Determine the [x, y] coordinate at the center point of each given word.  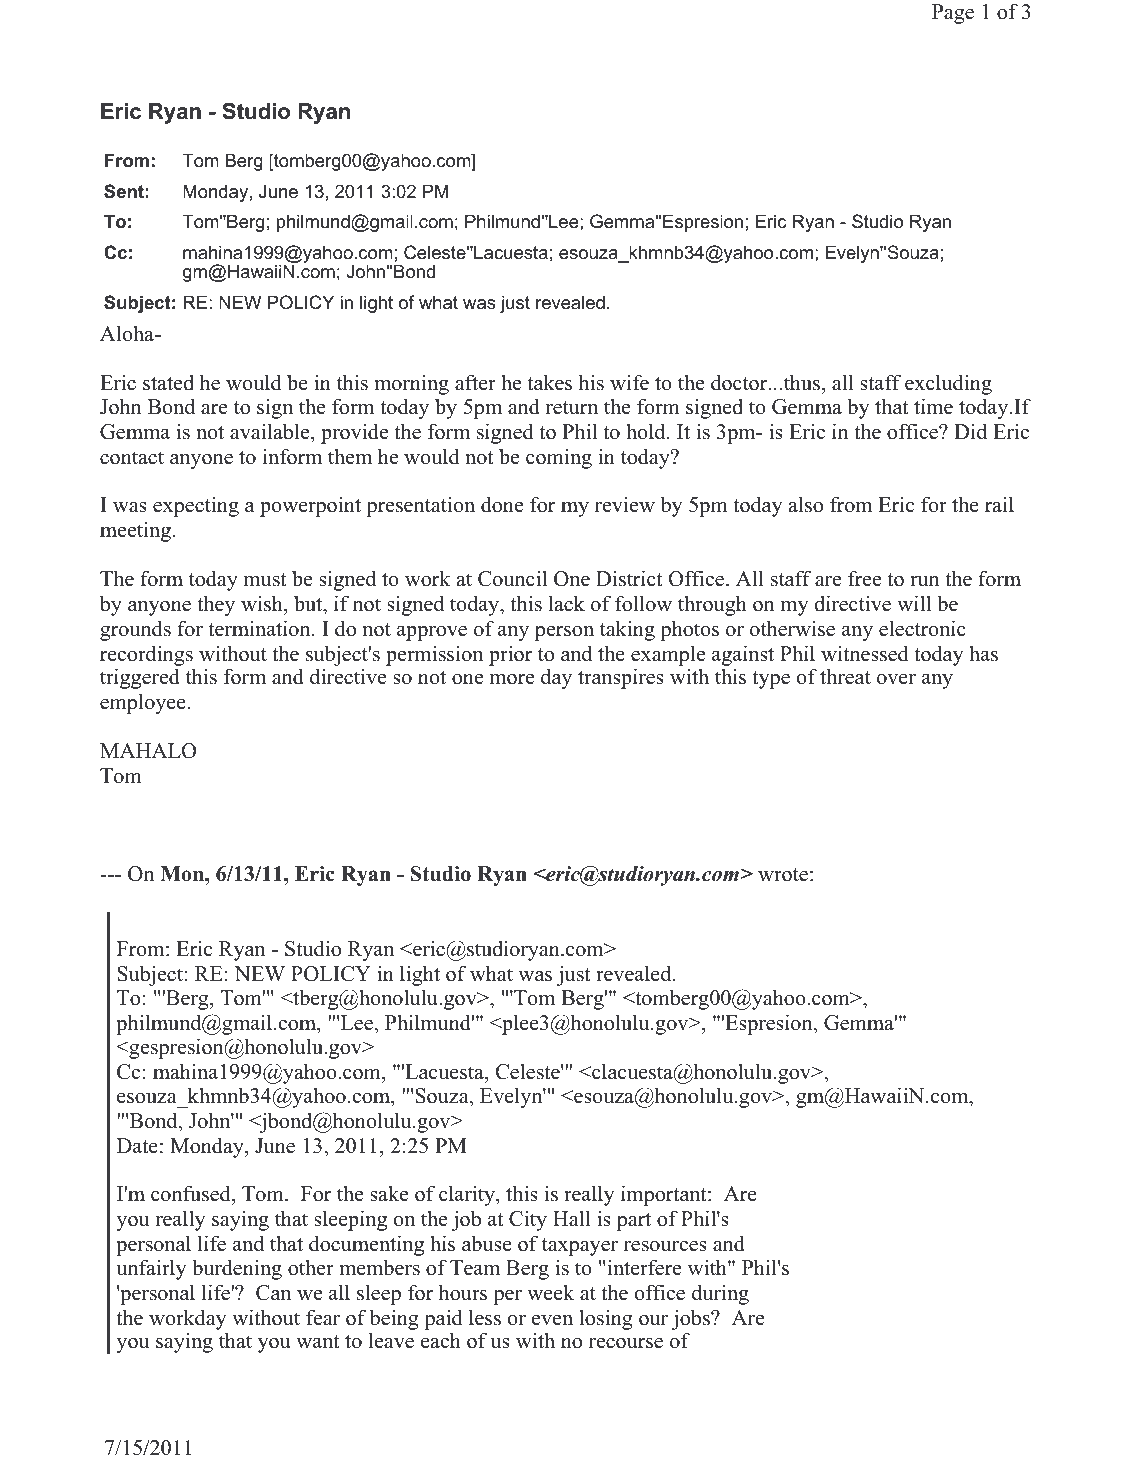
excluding [948, 384]
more [512, 679]
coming [559, 458]
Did [970, 431]
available [271, 431]
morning [411, 384]
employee [144, 703]
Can [273, 1293]
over [896, 679]
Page [953, 14]
